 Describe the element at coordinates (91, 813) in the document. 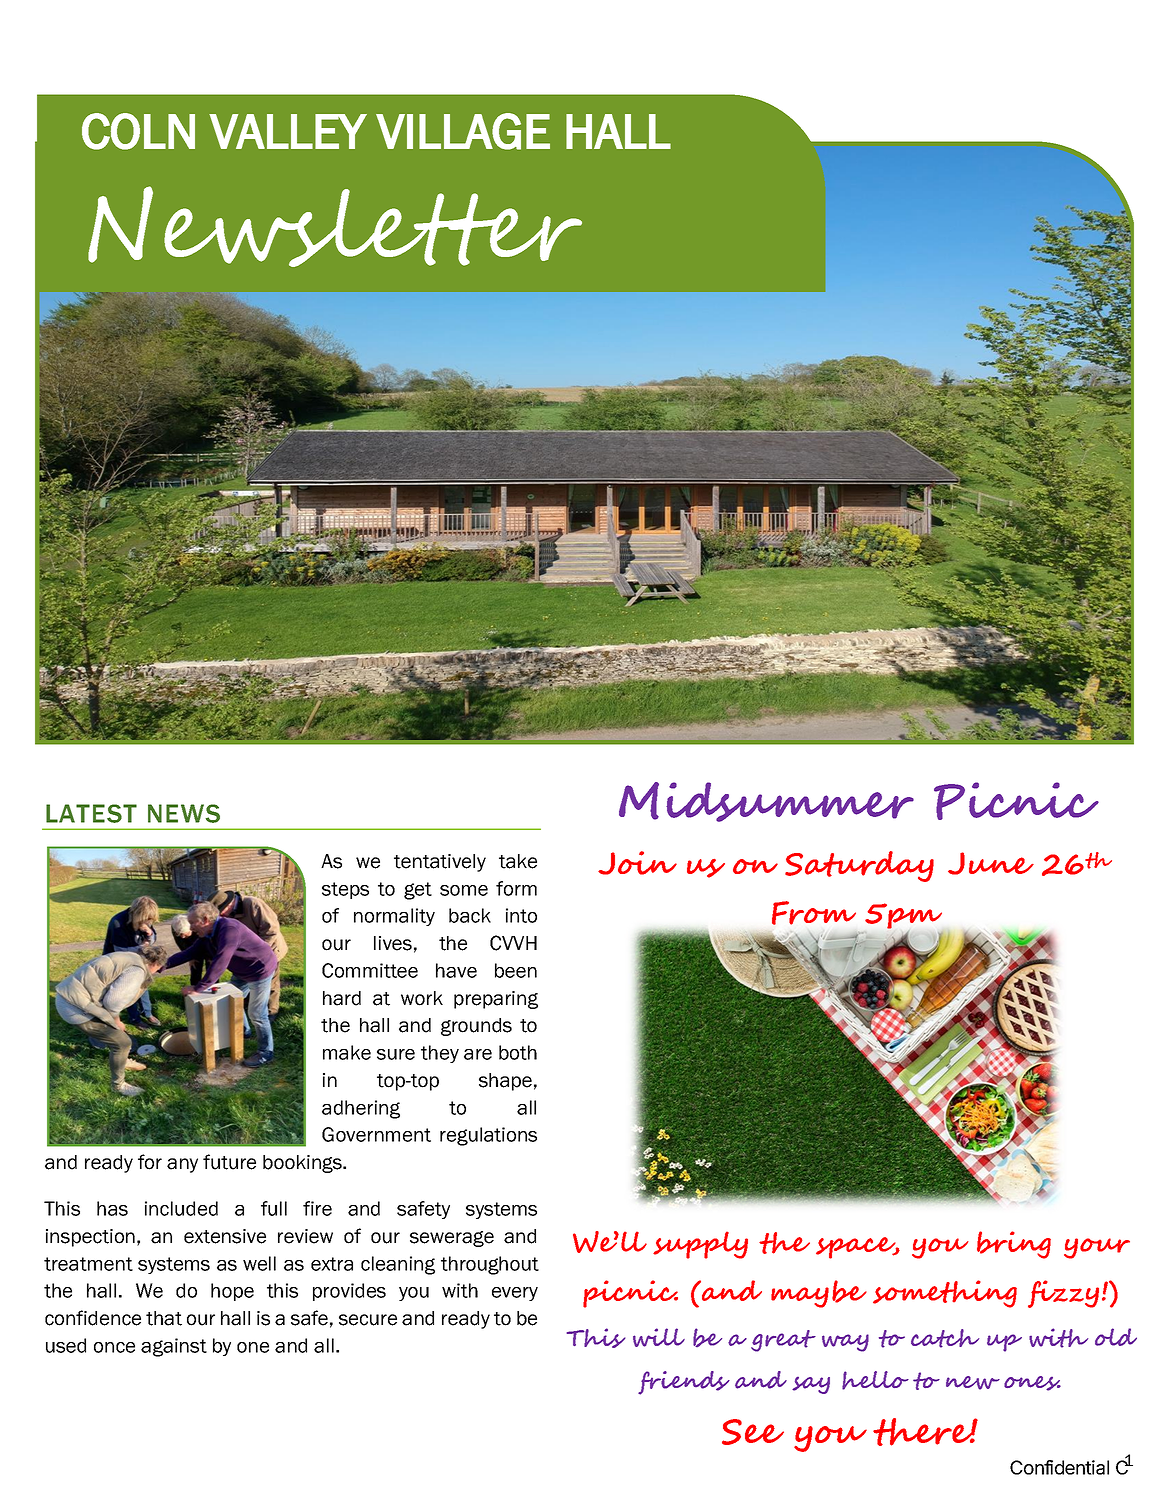

I see `LATEST` at that location.
